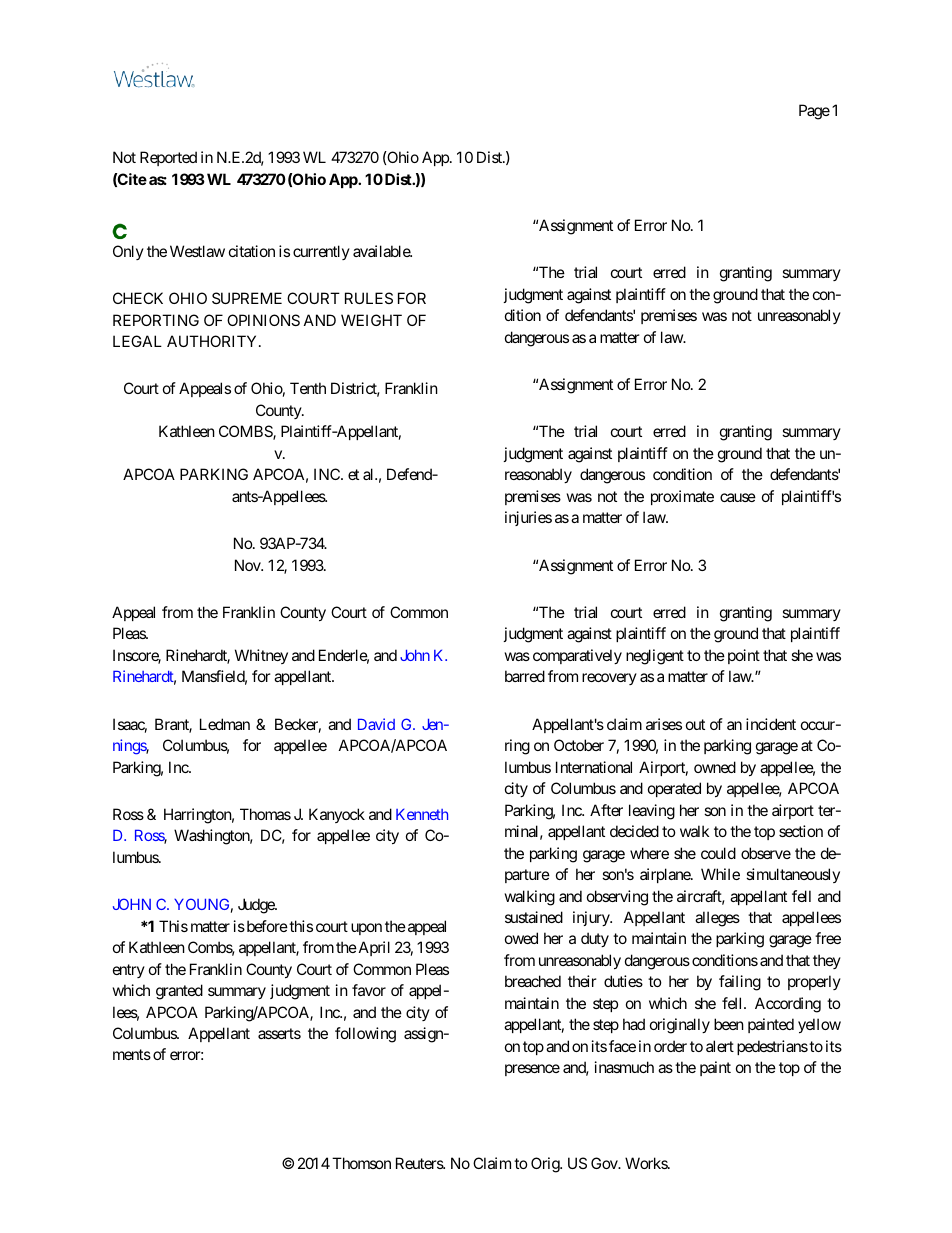  Describe the element at coordinates (738, 497) in the image. I see `cause` at that location.
